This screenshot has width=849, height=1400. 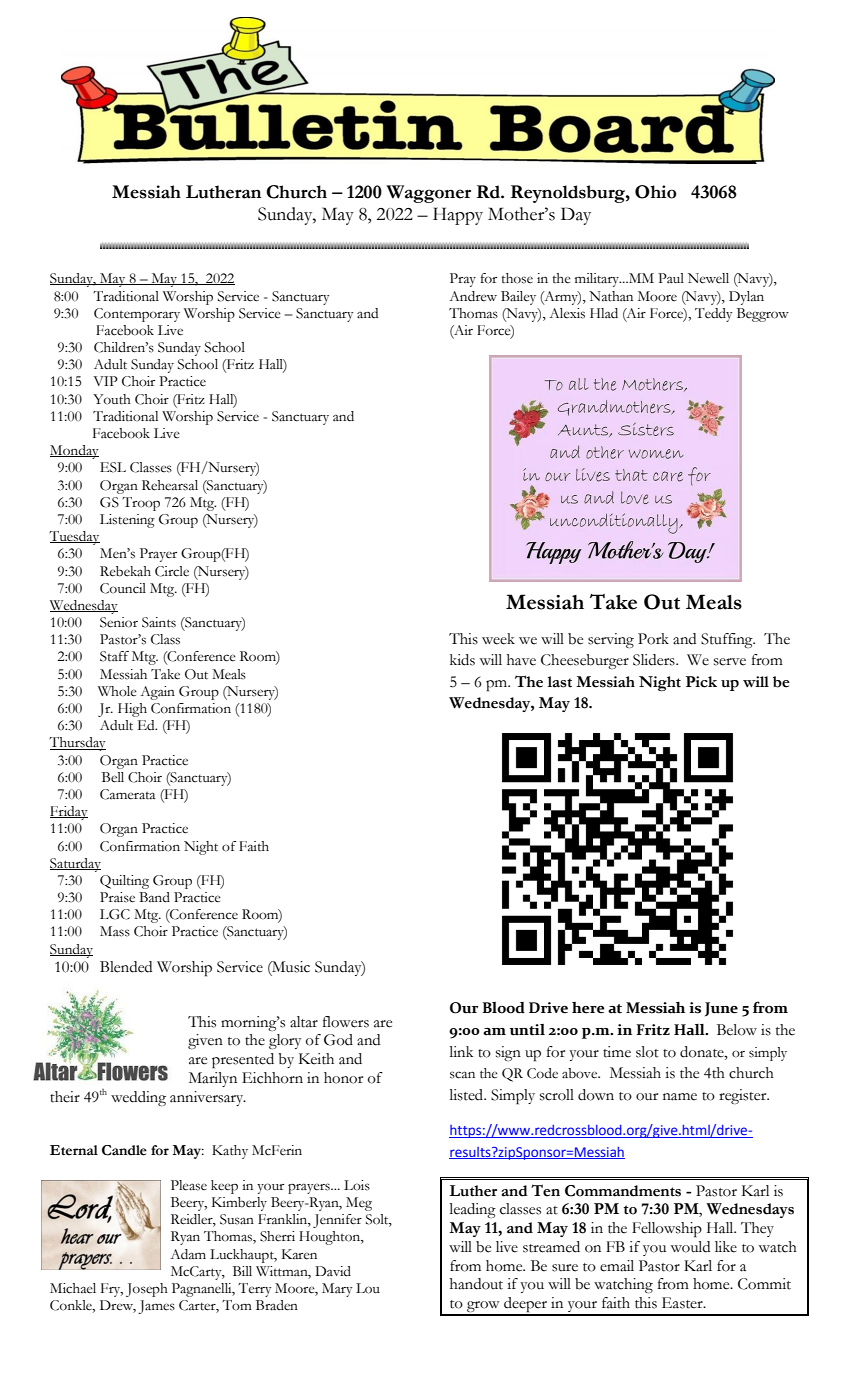 What do you see at coordinates (655, 192) in the screenshot?
I see `Ohio` at bounding box center [655, 192].
